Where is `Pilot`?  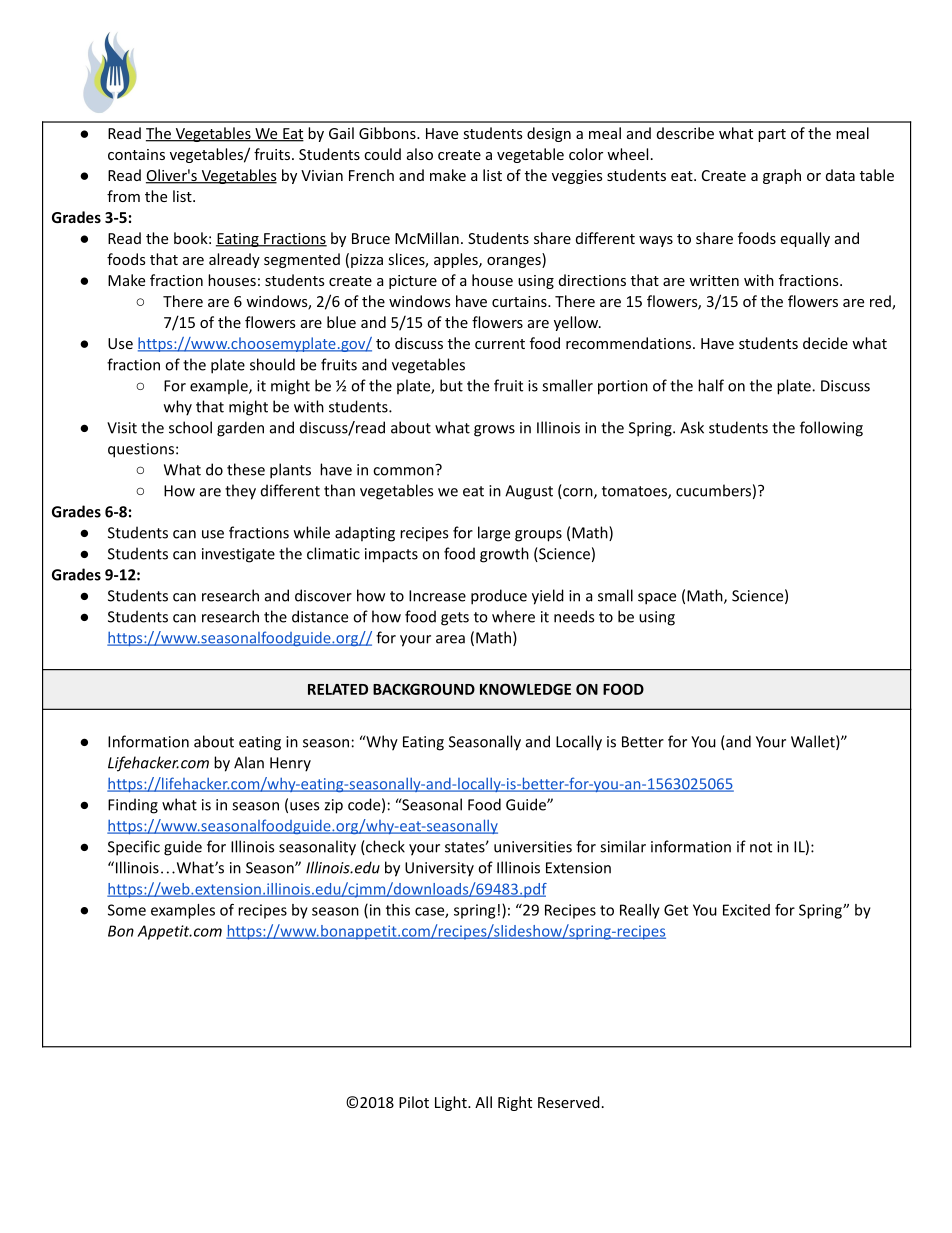 Pilot is located at coordinates (414, 1102).
